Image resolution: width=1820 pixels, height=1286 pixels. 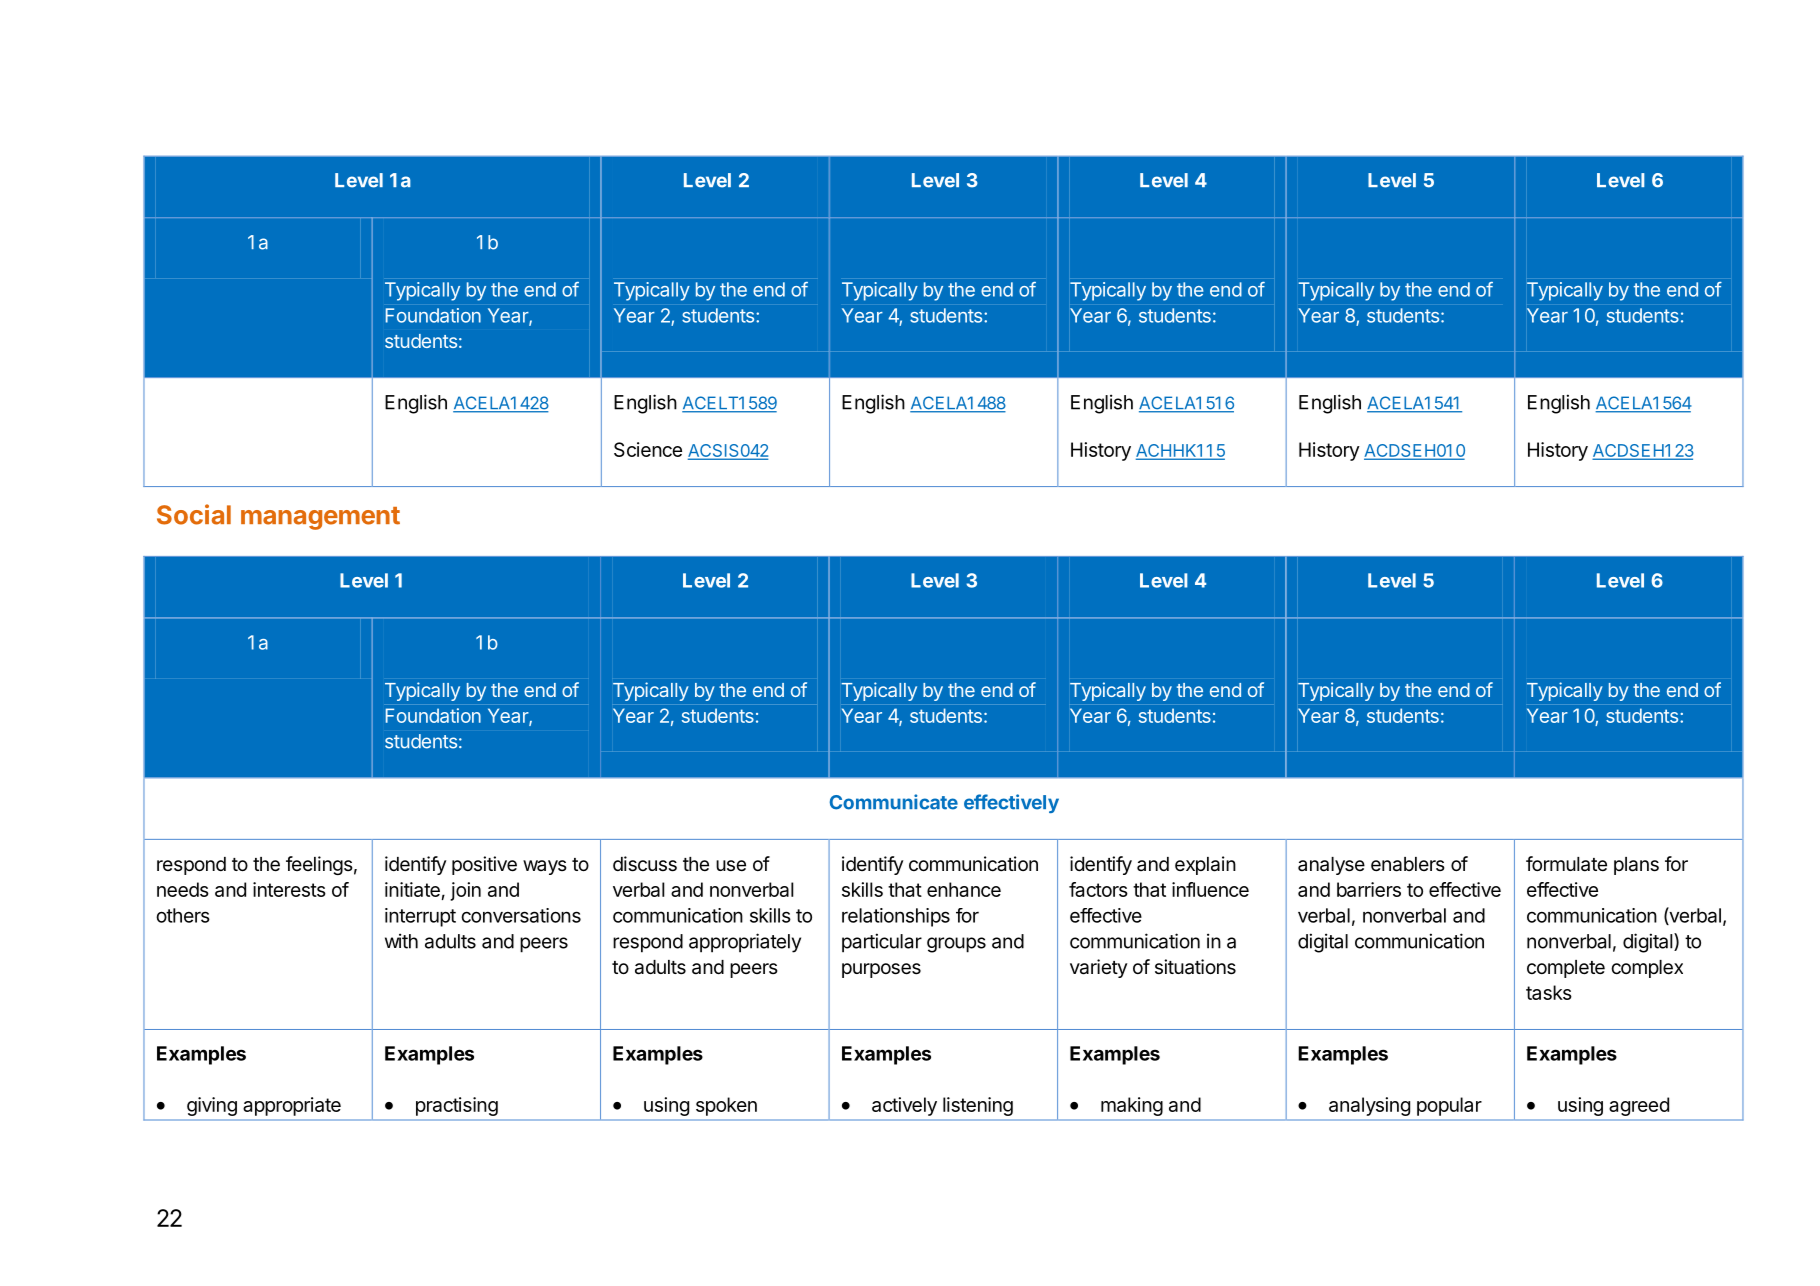 What do you see at coordinates (648, 449) in the document?
I see `Science` at bounding box center [648, 449].
